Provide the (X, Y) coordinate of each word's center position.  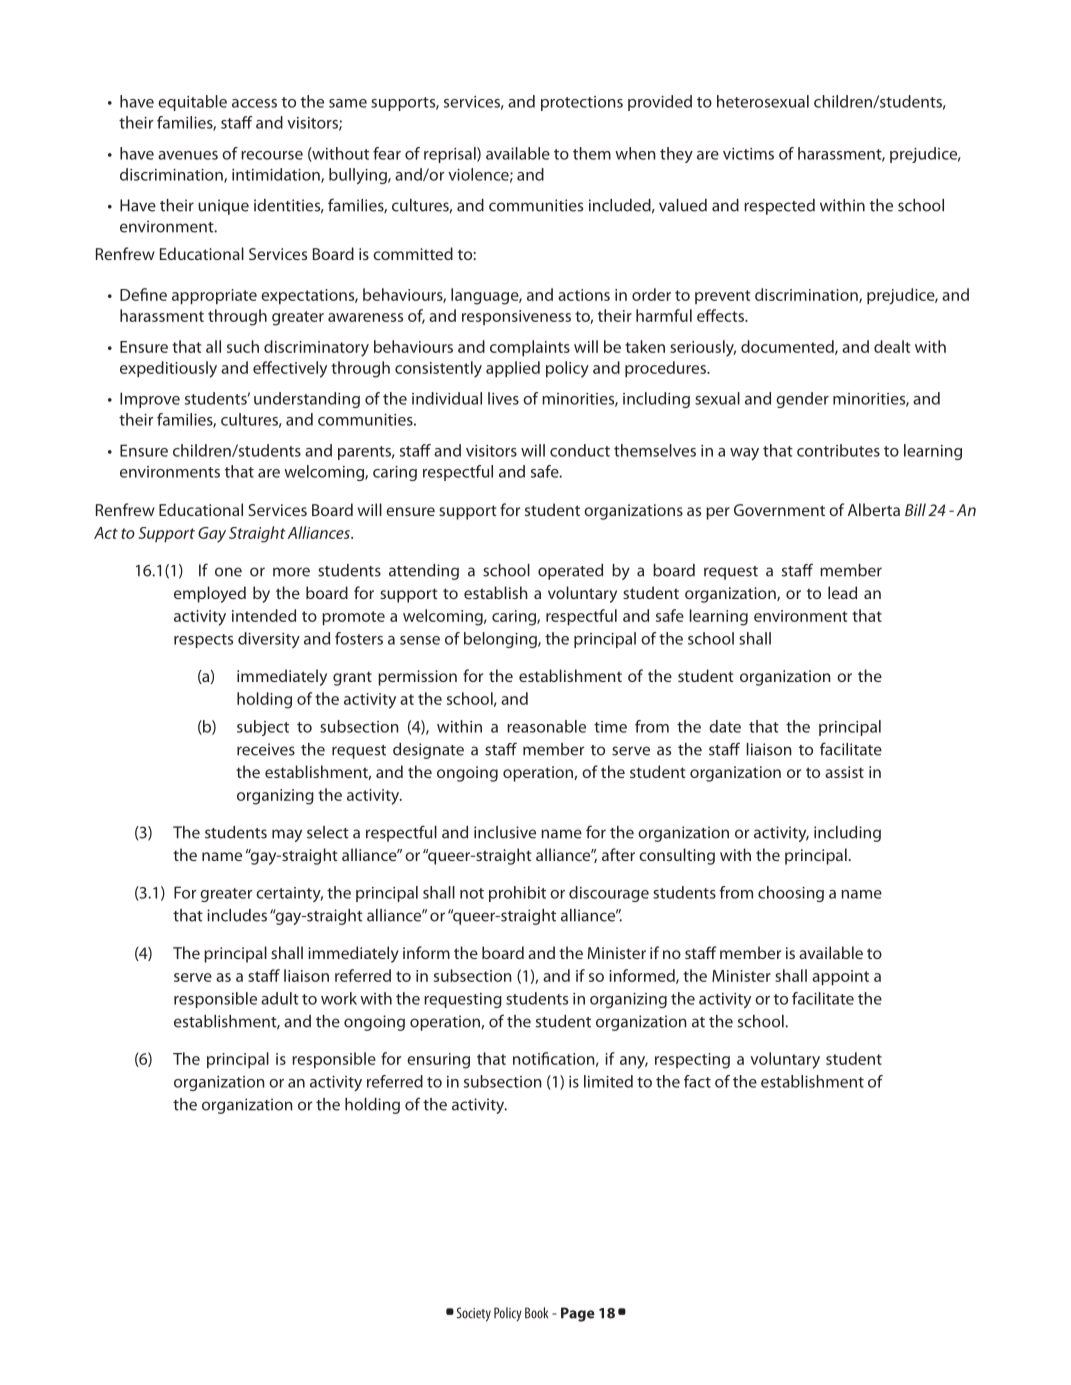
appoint (840, 977)
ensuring (438, 1061)
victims (748, 154)
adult (280, 998)
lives (503, 398)
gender (802, 400)
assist (844, 772)
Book (536, 1313)
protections (582, 103)
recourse (272, 155)
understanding (307, 400)
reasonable (546, 726)
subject (263, 728)
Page (578, 1314)
